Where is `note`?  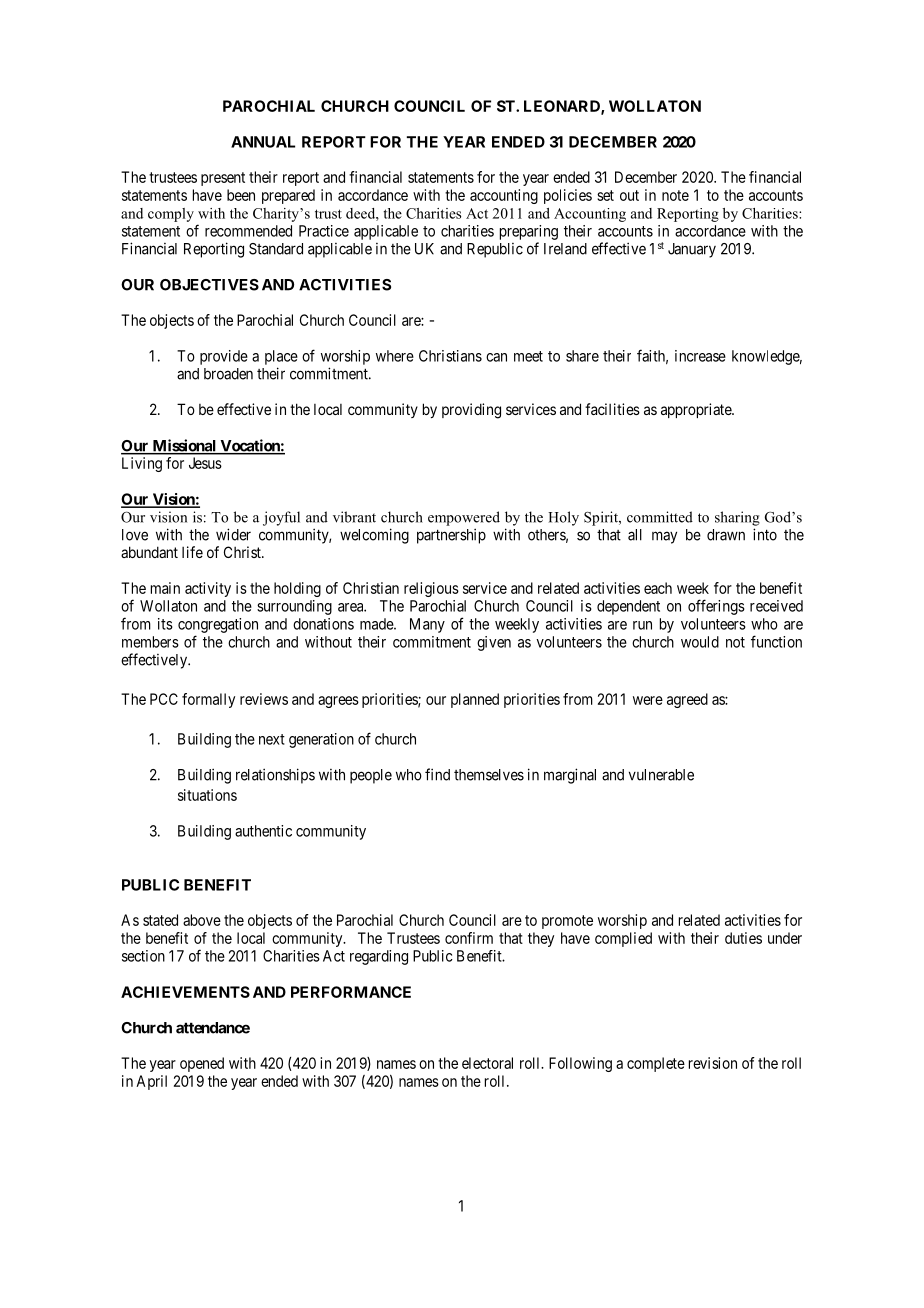
note is located at coordinates (675, 195).
